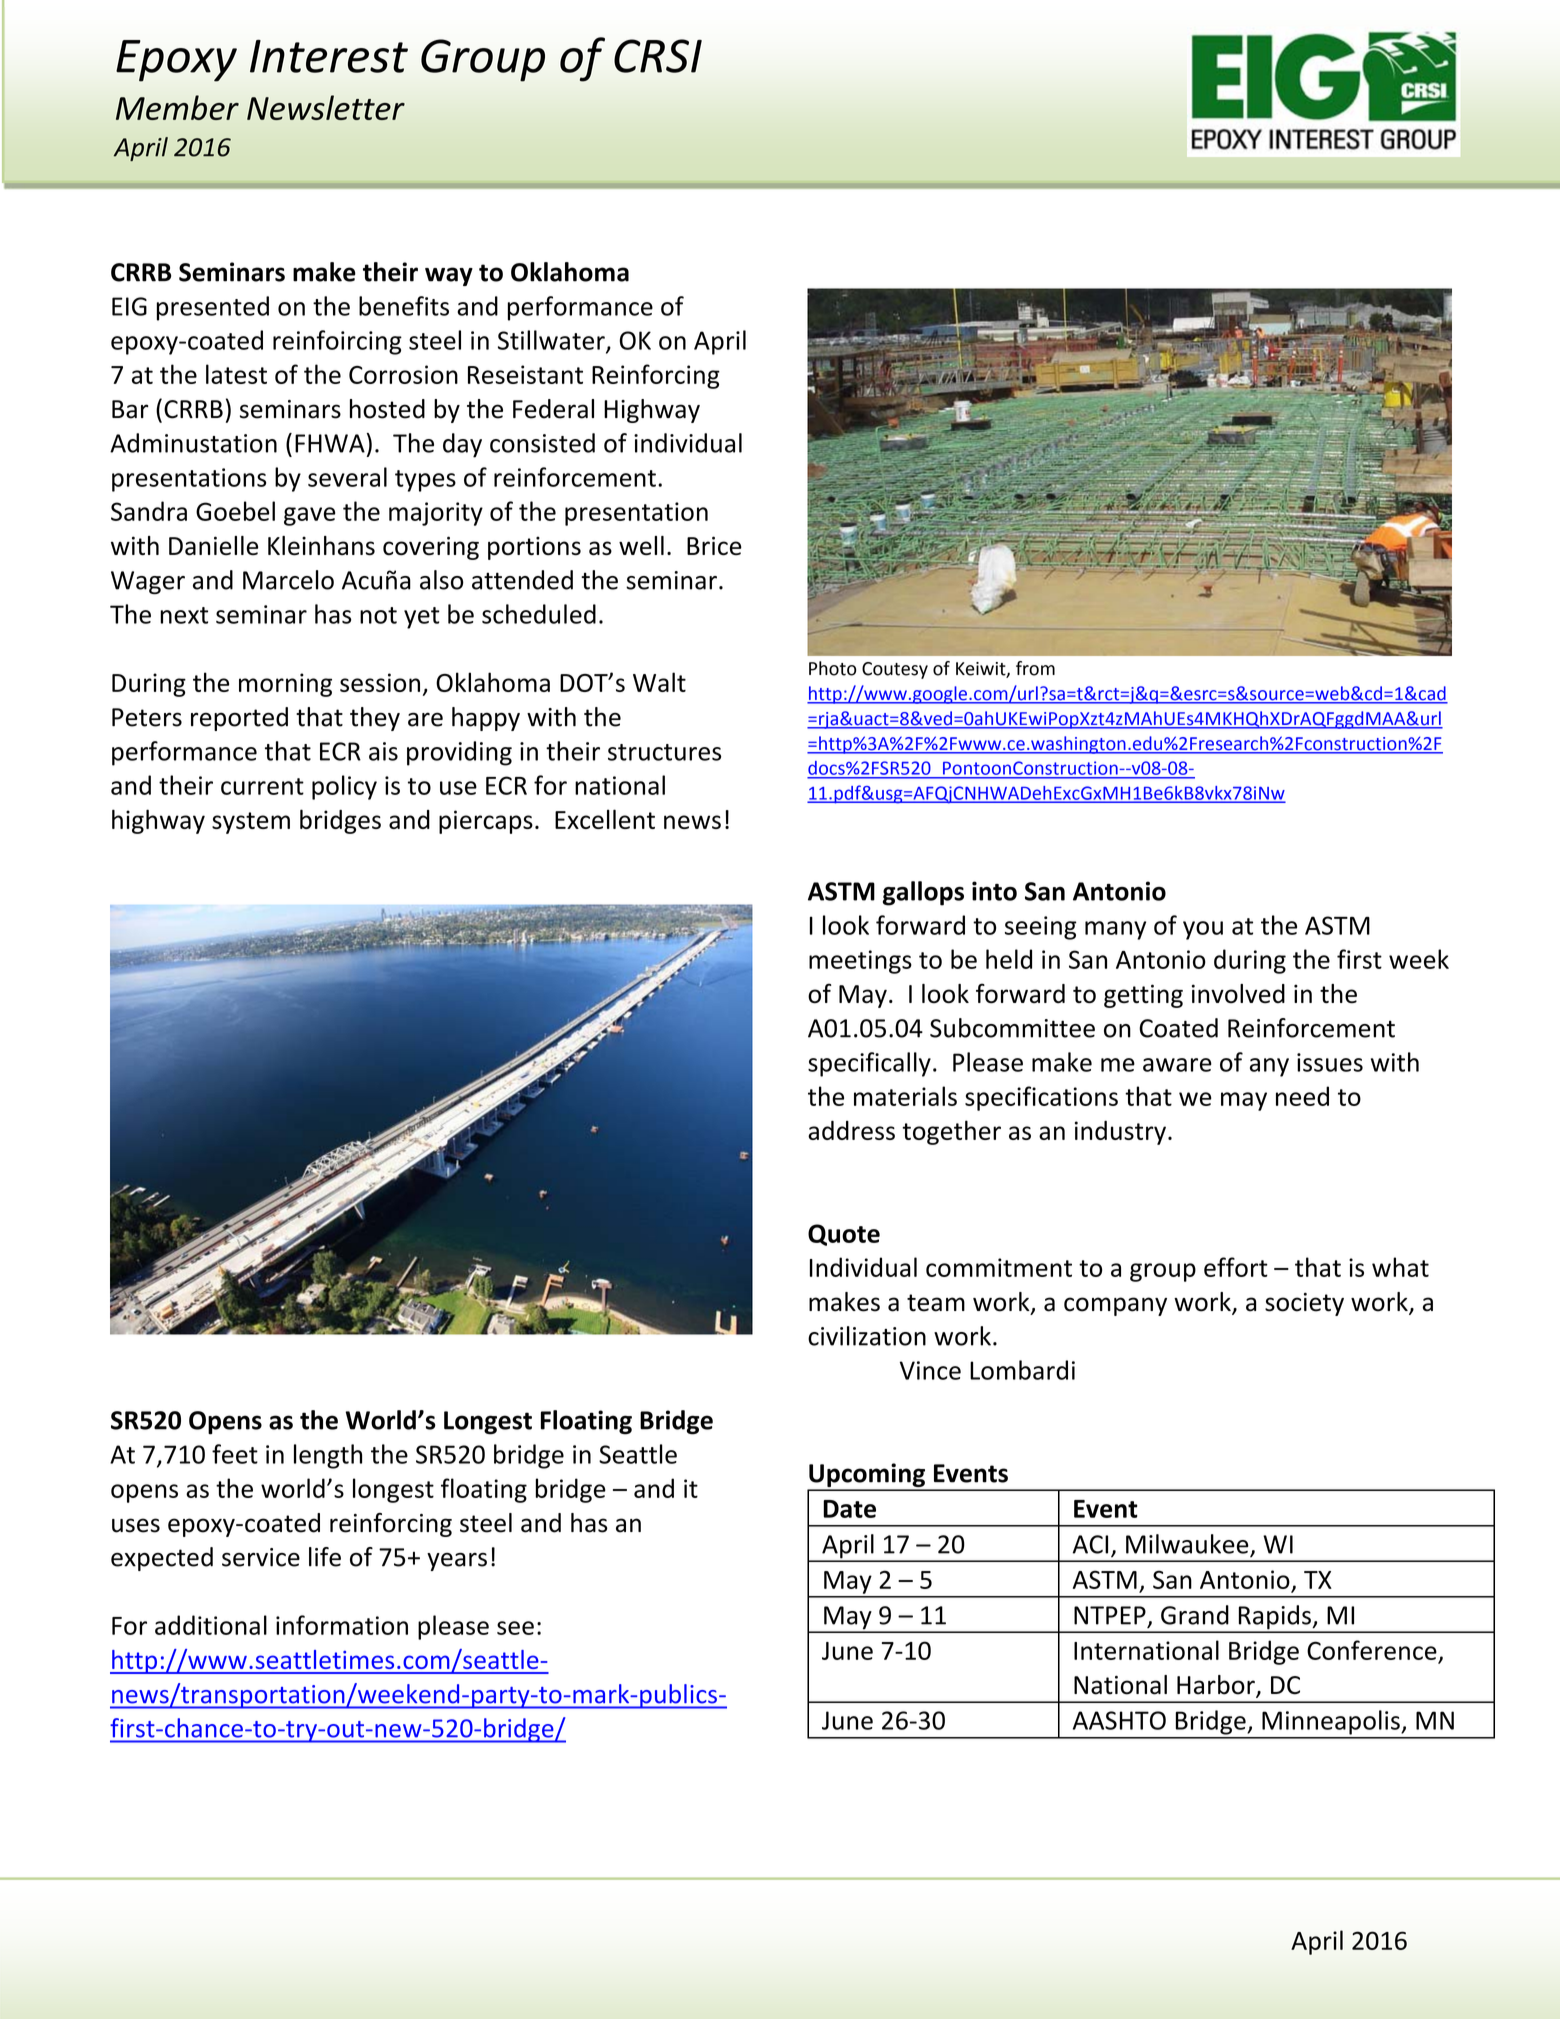 This document has height=2019, width=1560. What do you see at coordinates (342, 1625) in the document?
I see `information` at bounding box center [342, 1625].
